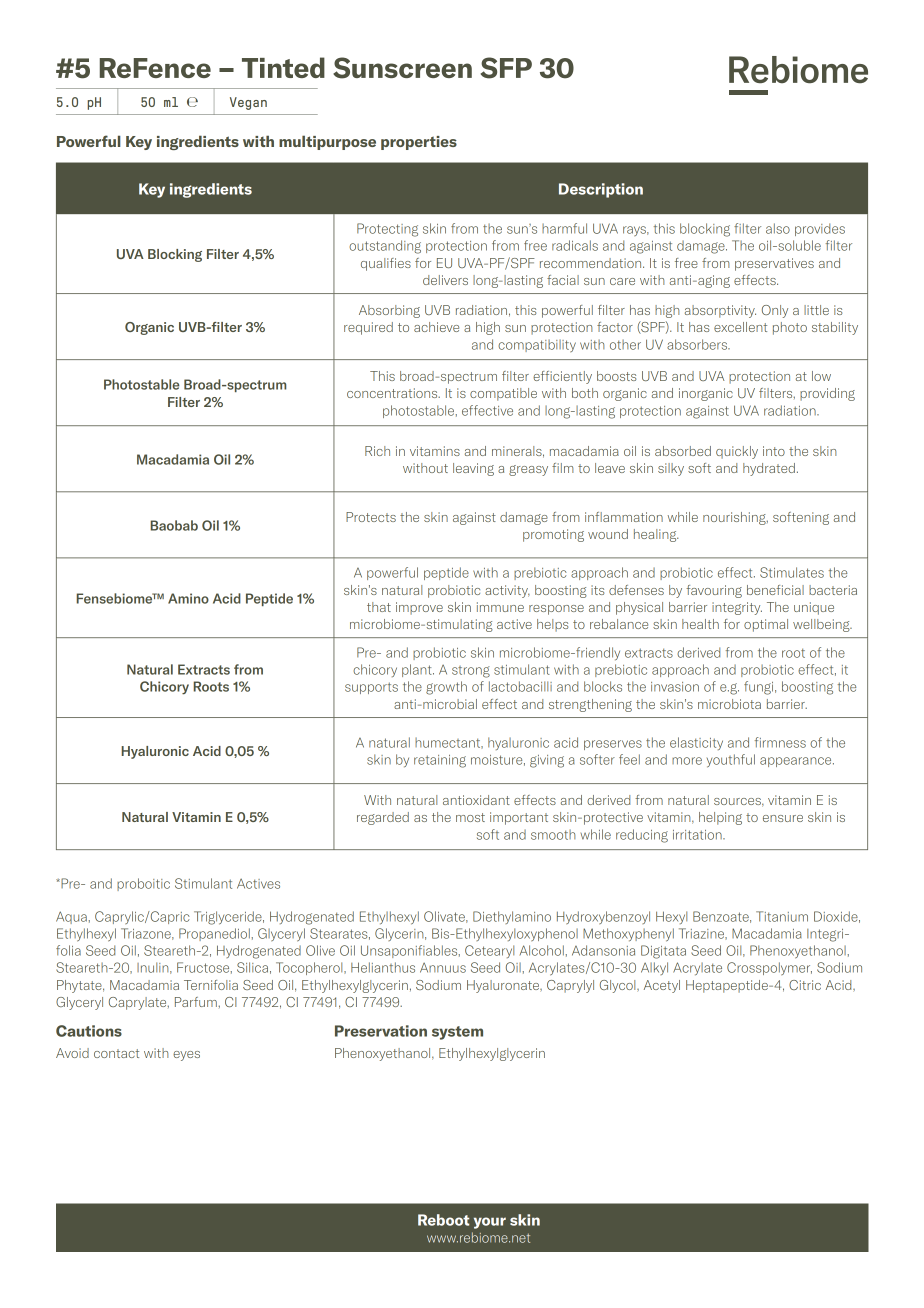  What do you see at coordinates (71, 917) in the document?
I see `Aqua` at bounding box center [71, 917].
